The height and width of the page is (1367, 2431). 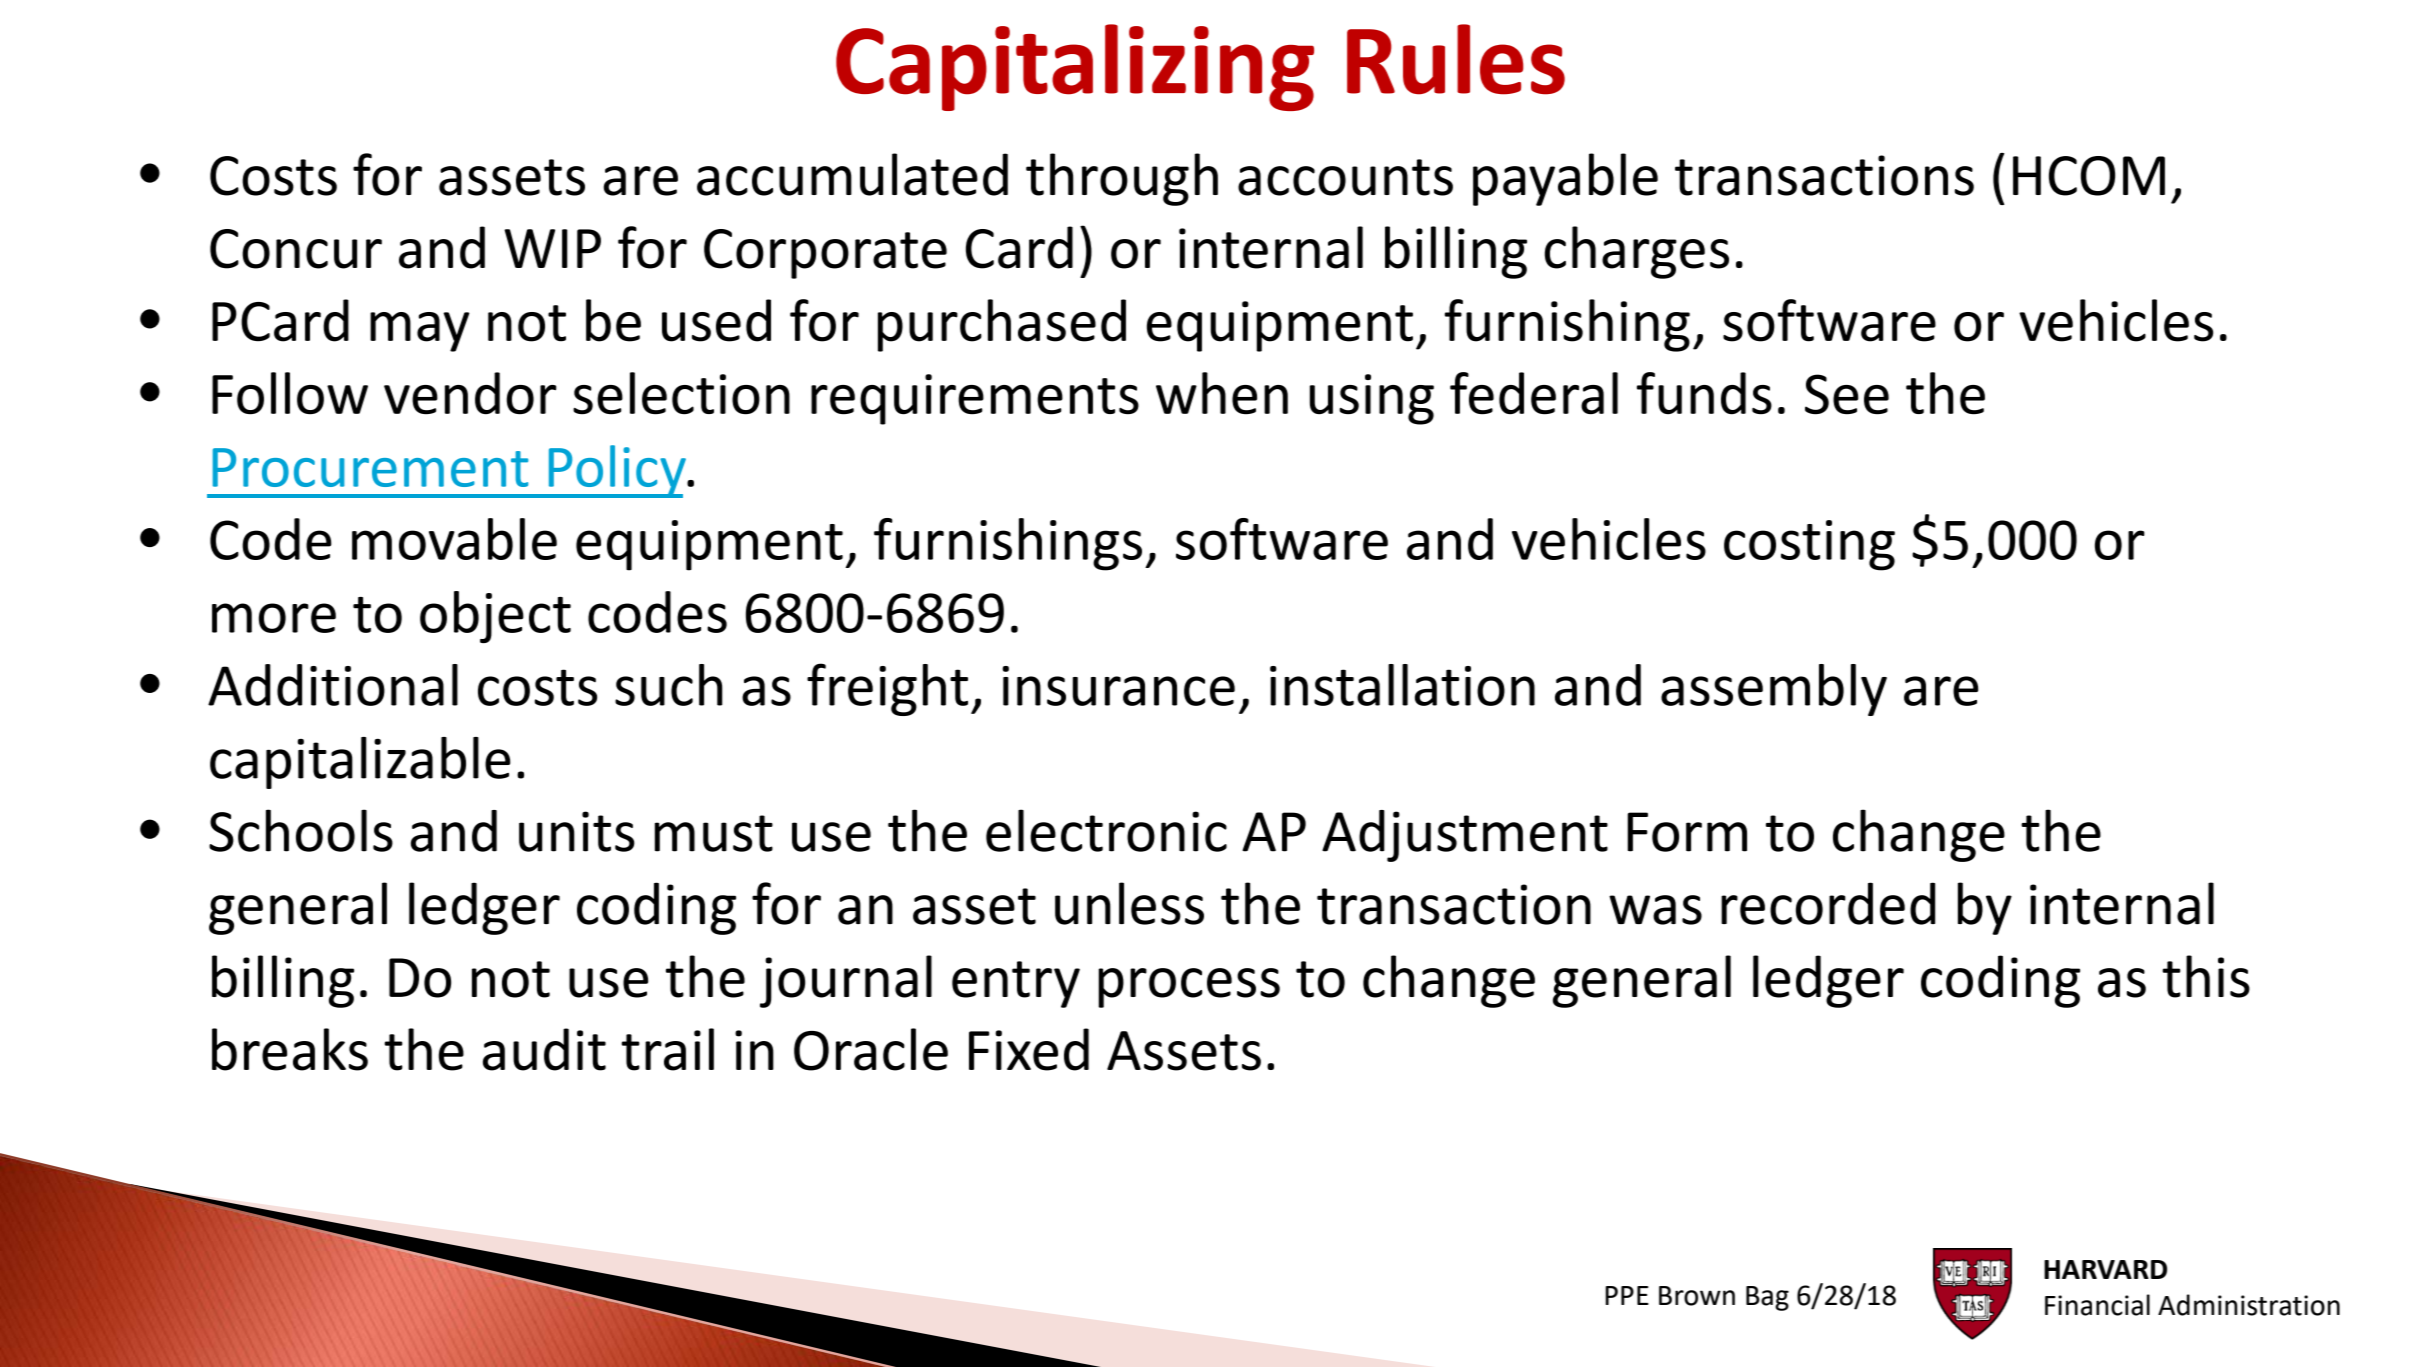 I want to click on assembly, so click(x=1774, y=690).
